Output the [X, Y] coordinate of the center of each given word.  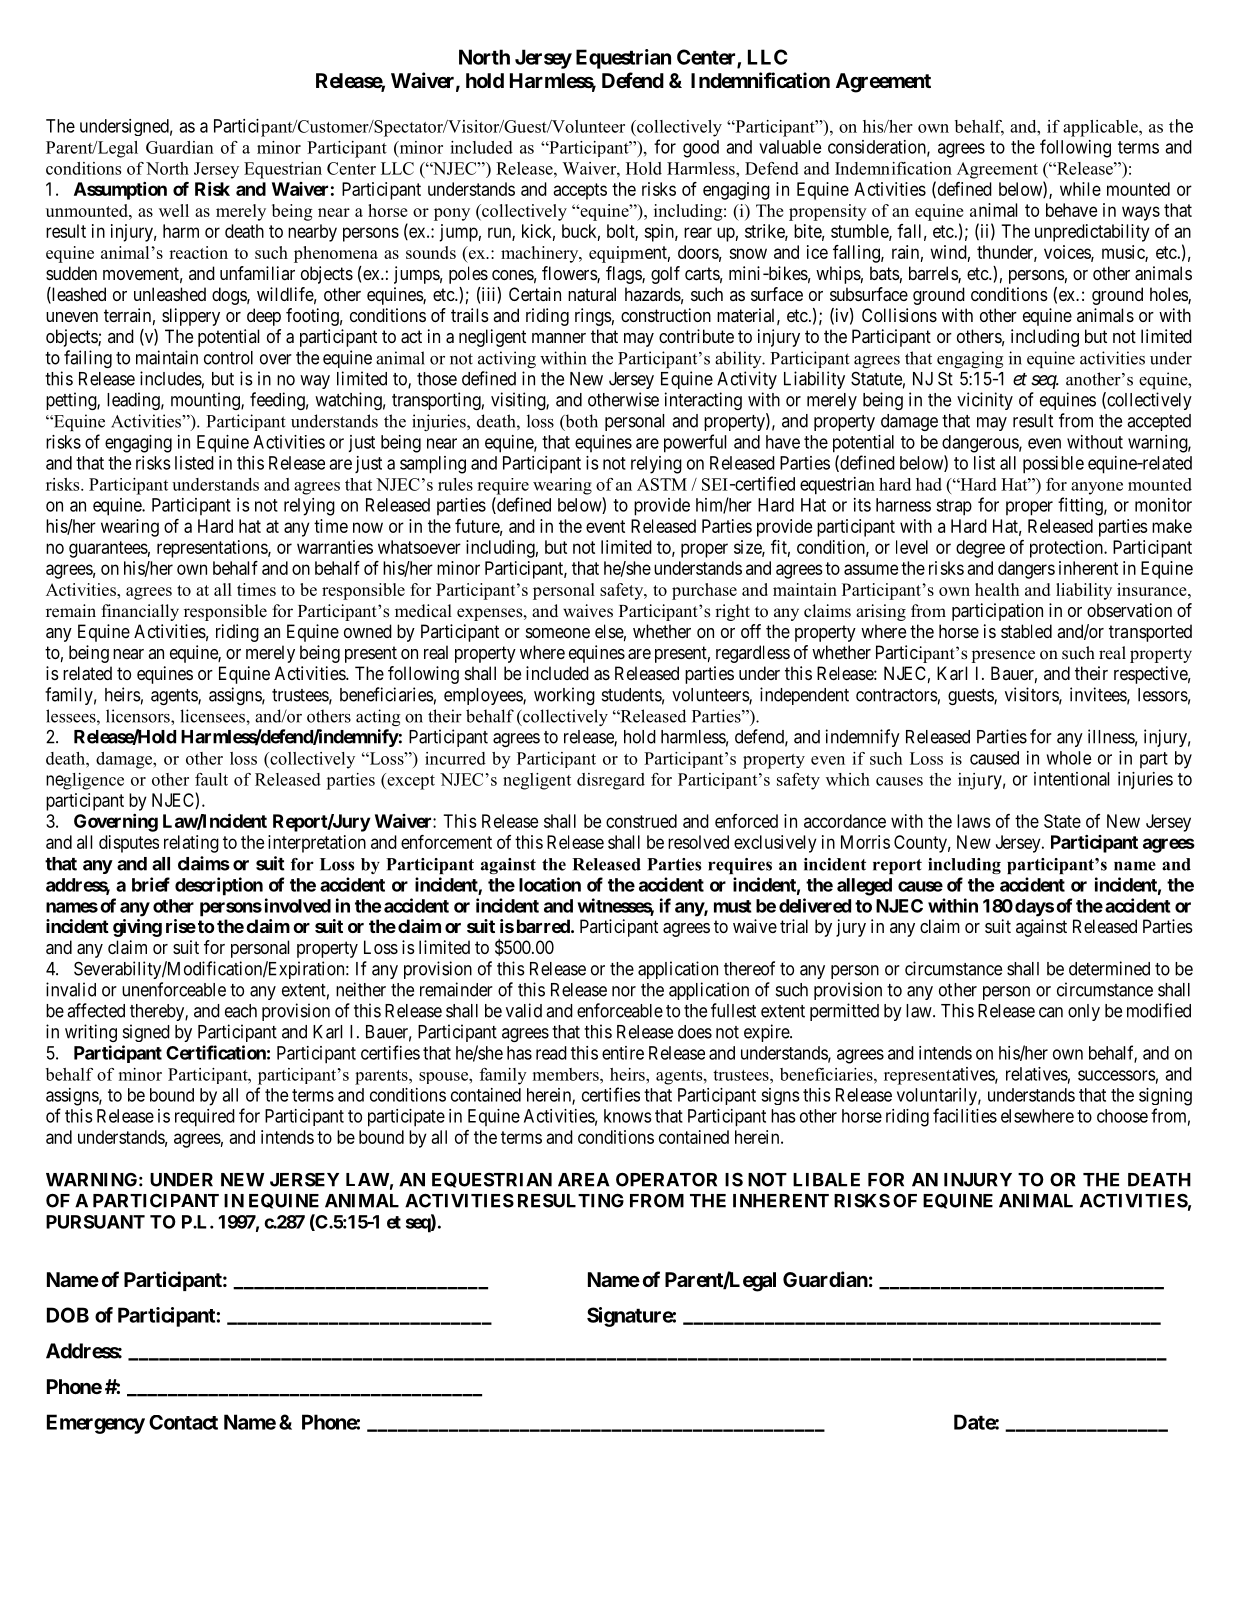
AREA [584, 1180]
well [174, 210]
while [1080, 189]
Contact [183, 1422]
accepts [580, 191]
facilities [965, 1115]
